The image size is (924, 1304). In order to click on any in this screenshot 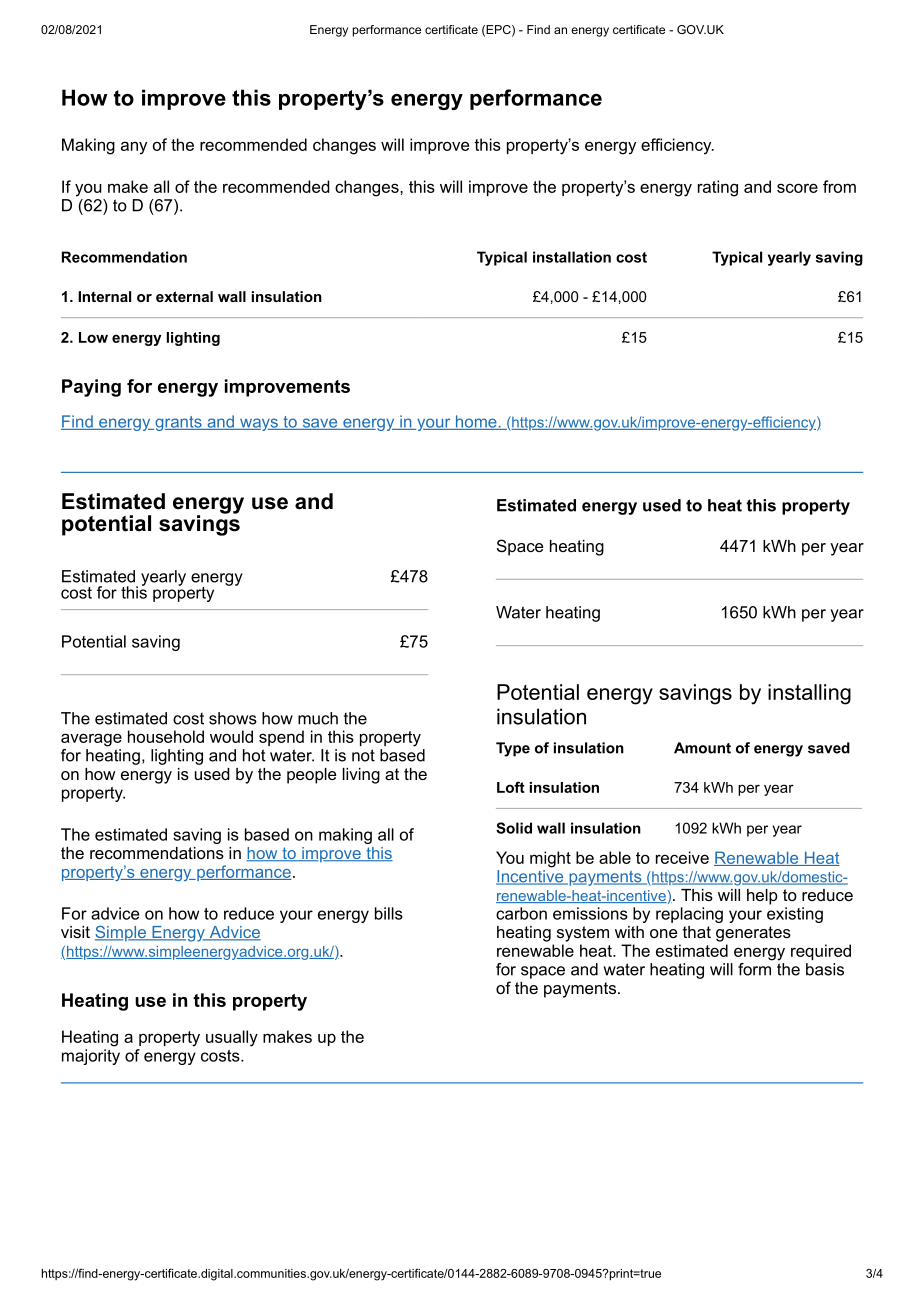, I will do `click(134, 148)`.
